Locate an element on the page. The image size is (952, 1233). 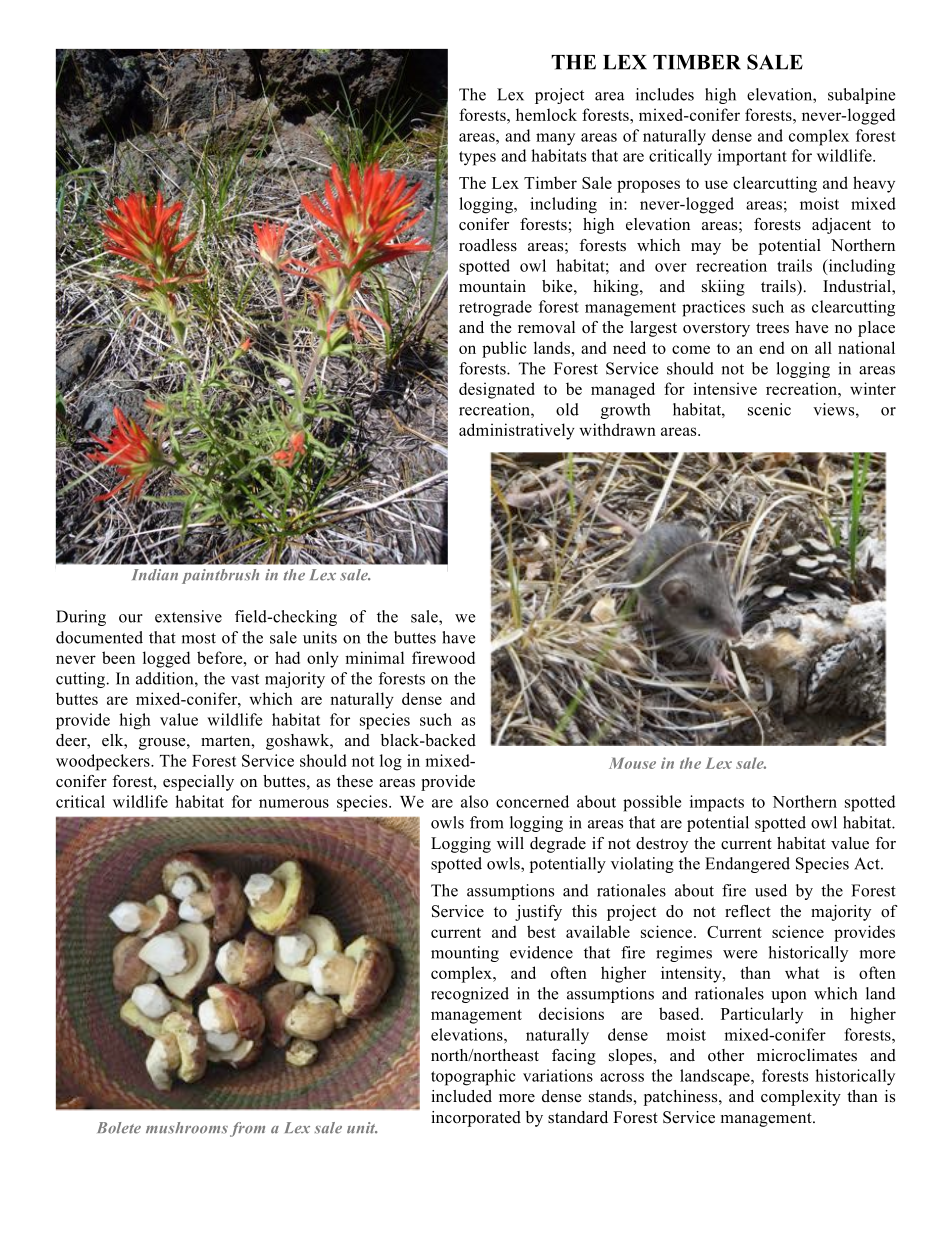
extensive is located at coordinates (188, 616).
